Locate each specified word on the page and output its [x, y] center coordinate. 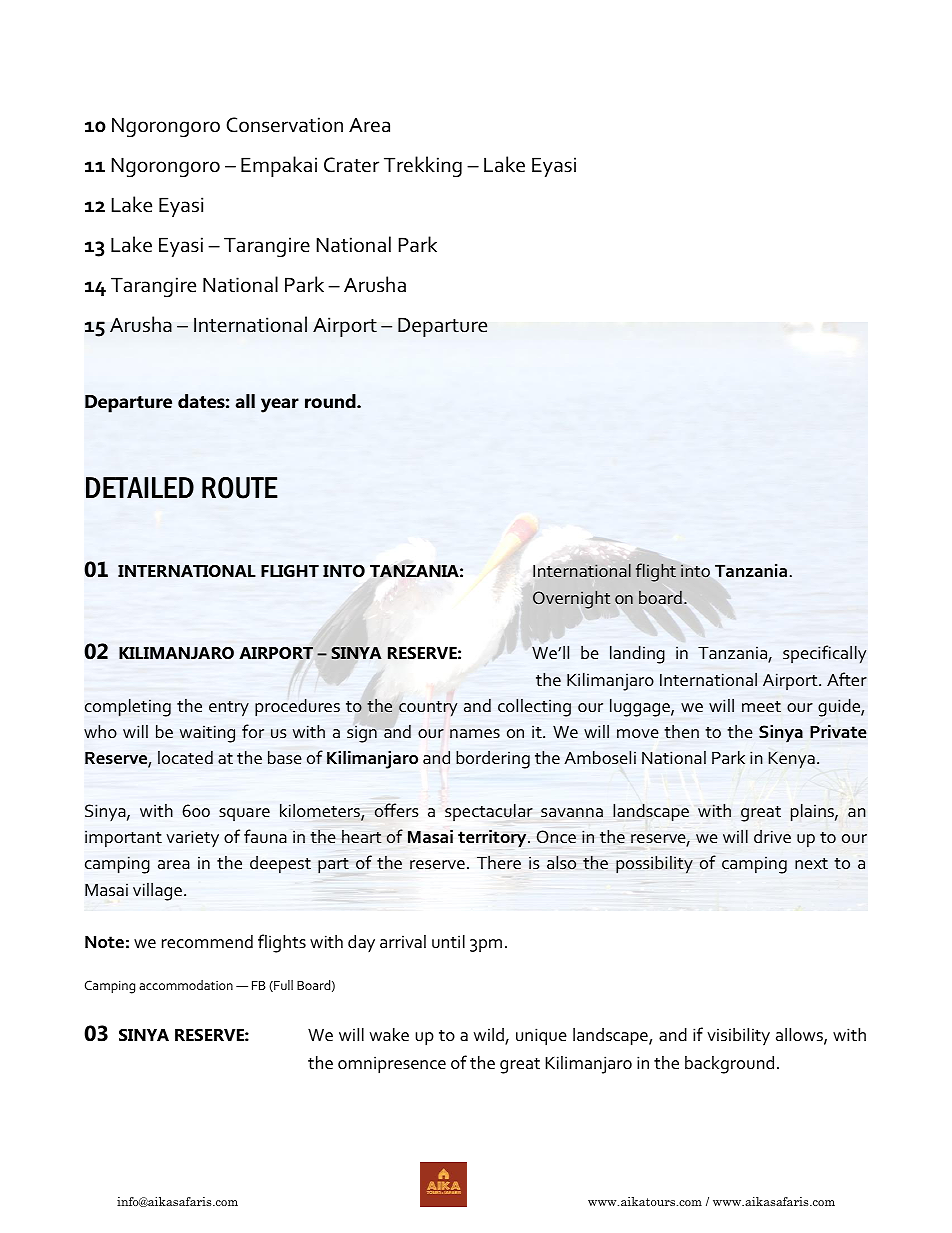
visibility [738, 1036]
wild [490, 1035]
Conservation [285, 125]
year [280, 405]
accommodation [186, 985]
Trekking [423, 167]
